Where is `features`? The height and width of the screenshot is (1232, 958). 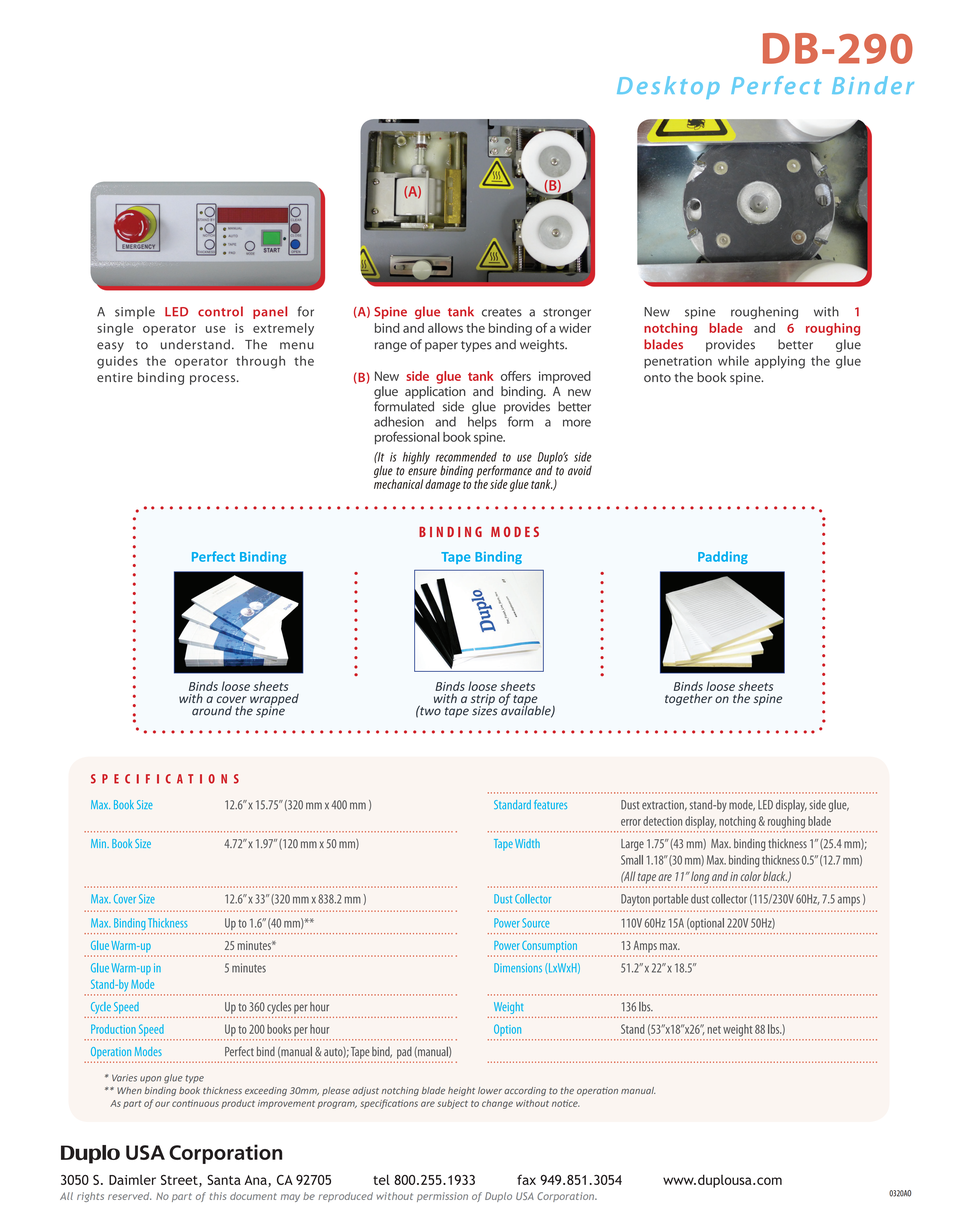
features is located at coordinates (550, 804).
